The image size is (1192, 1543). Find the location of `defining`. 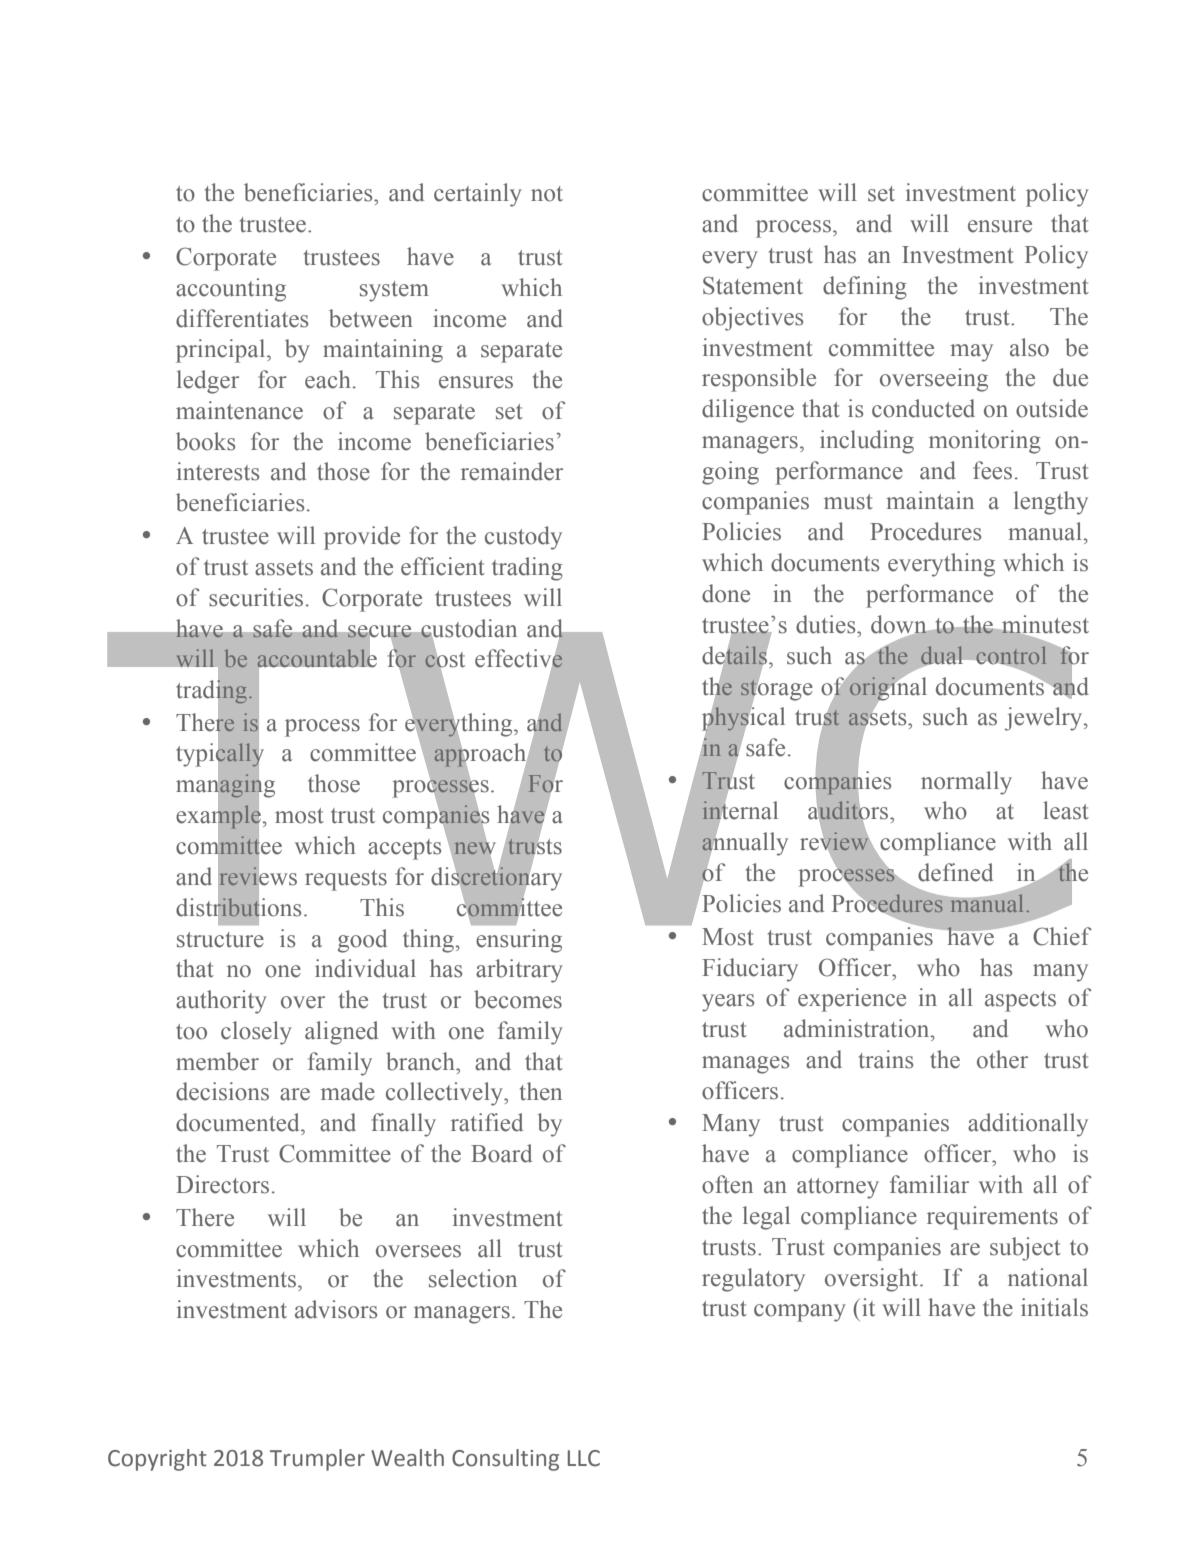

defining is located at coordinates (865, 288).
